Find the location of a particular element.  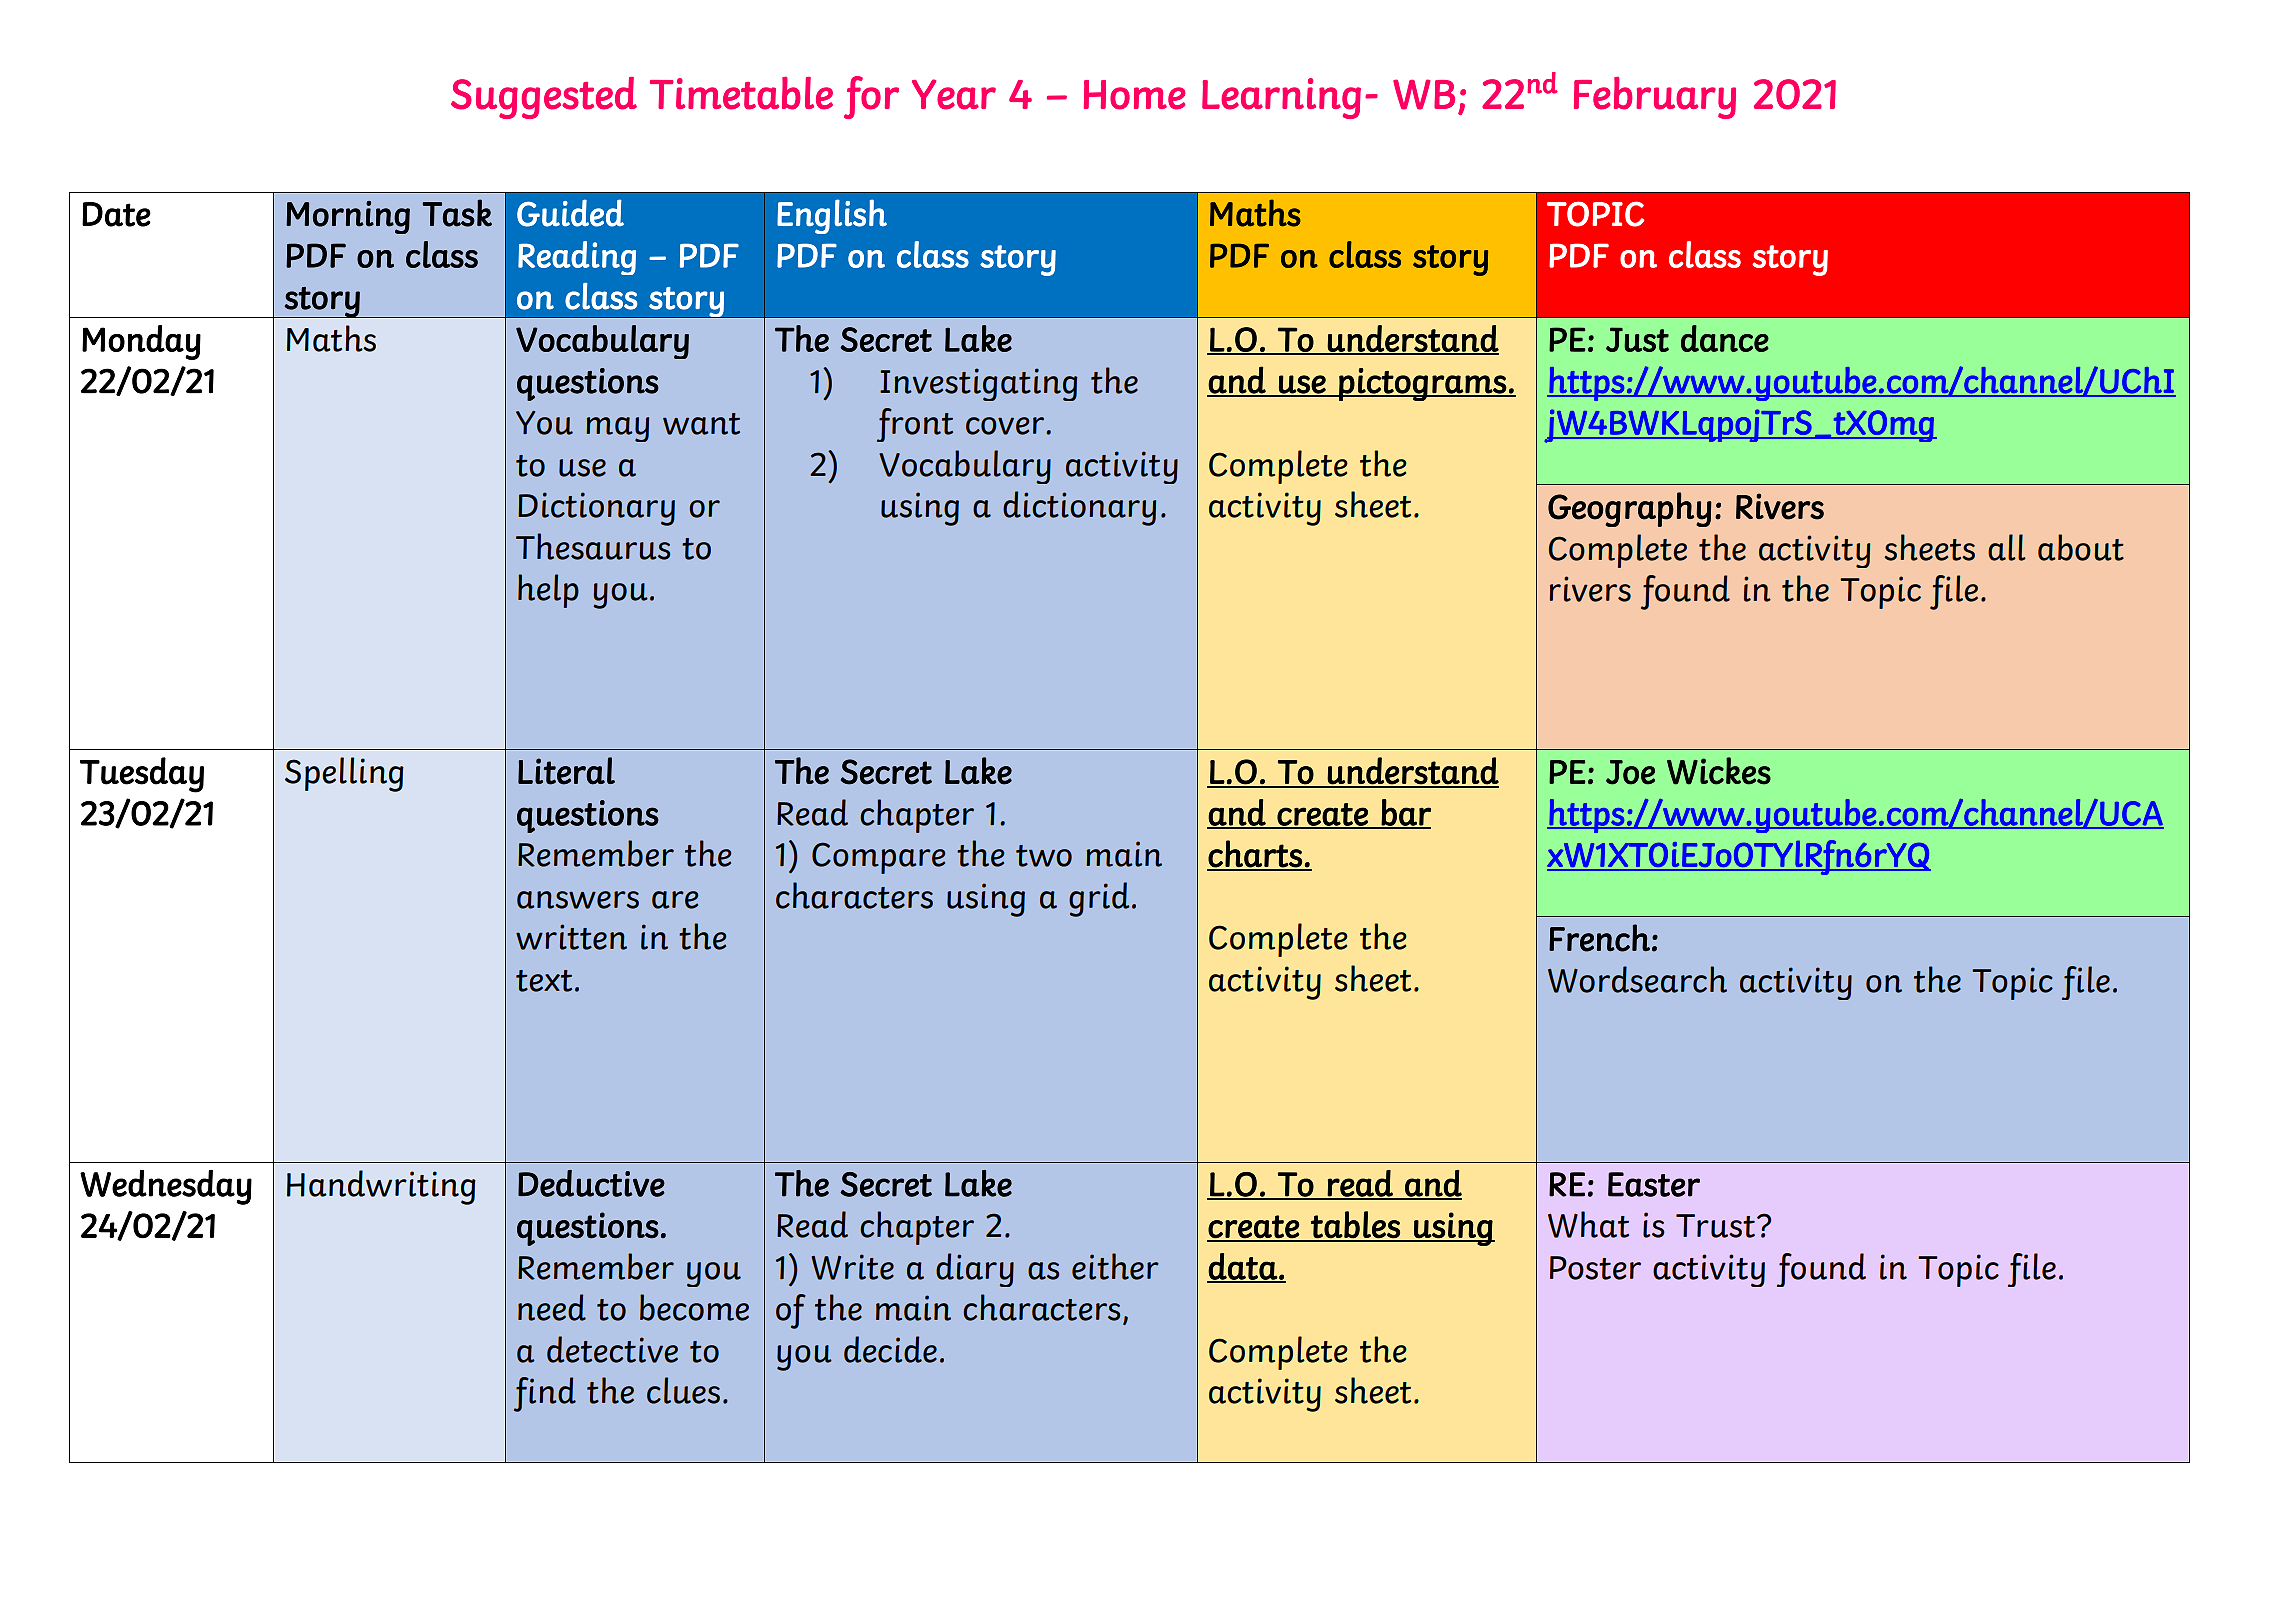

Geography is located at coordinates (1630, 509).
